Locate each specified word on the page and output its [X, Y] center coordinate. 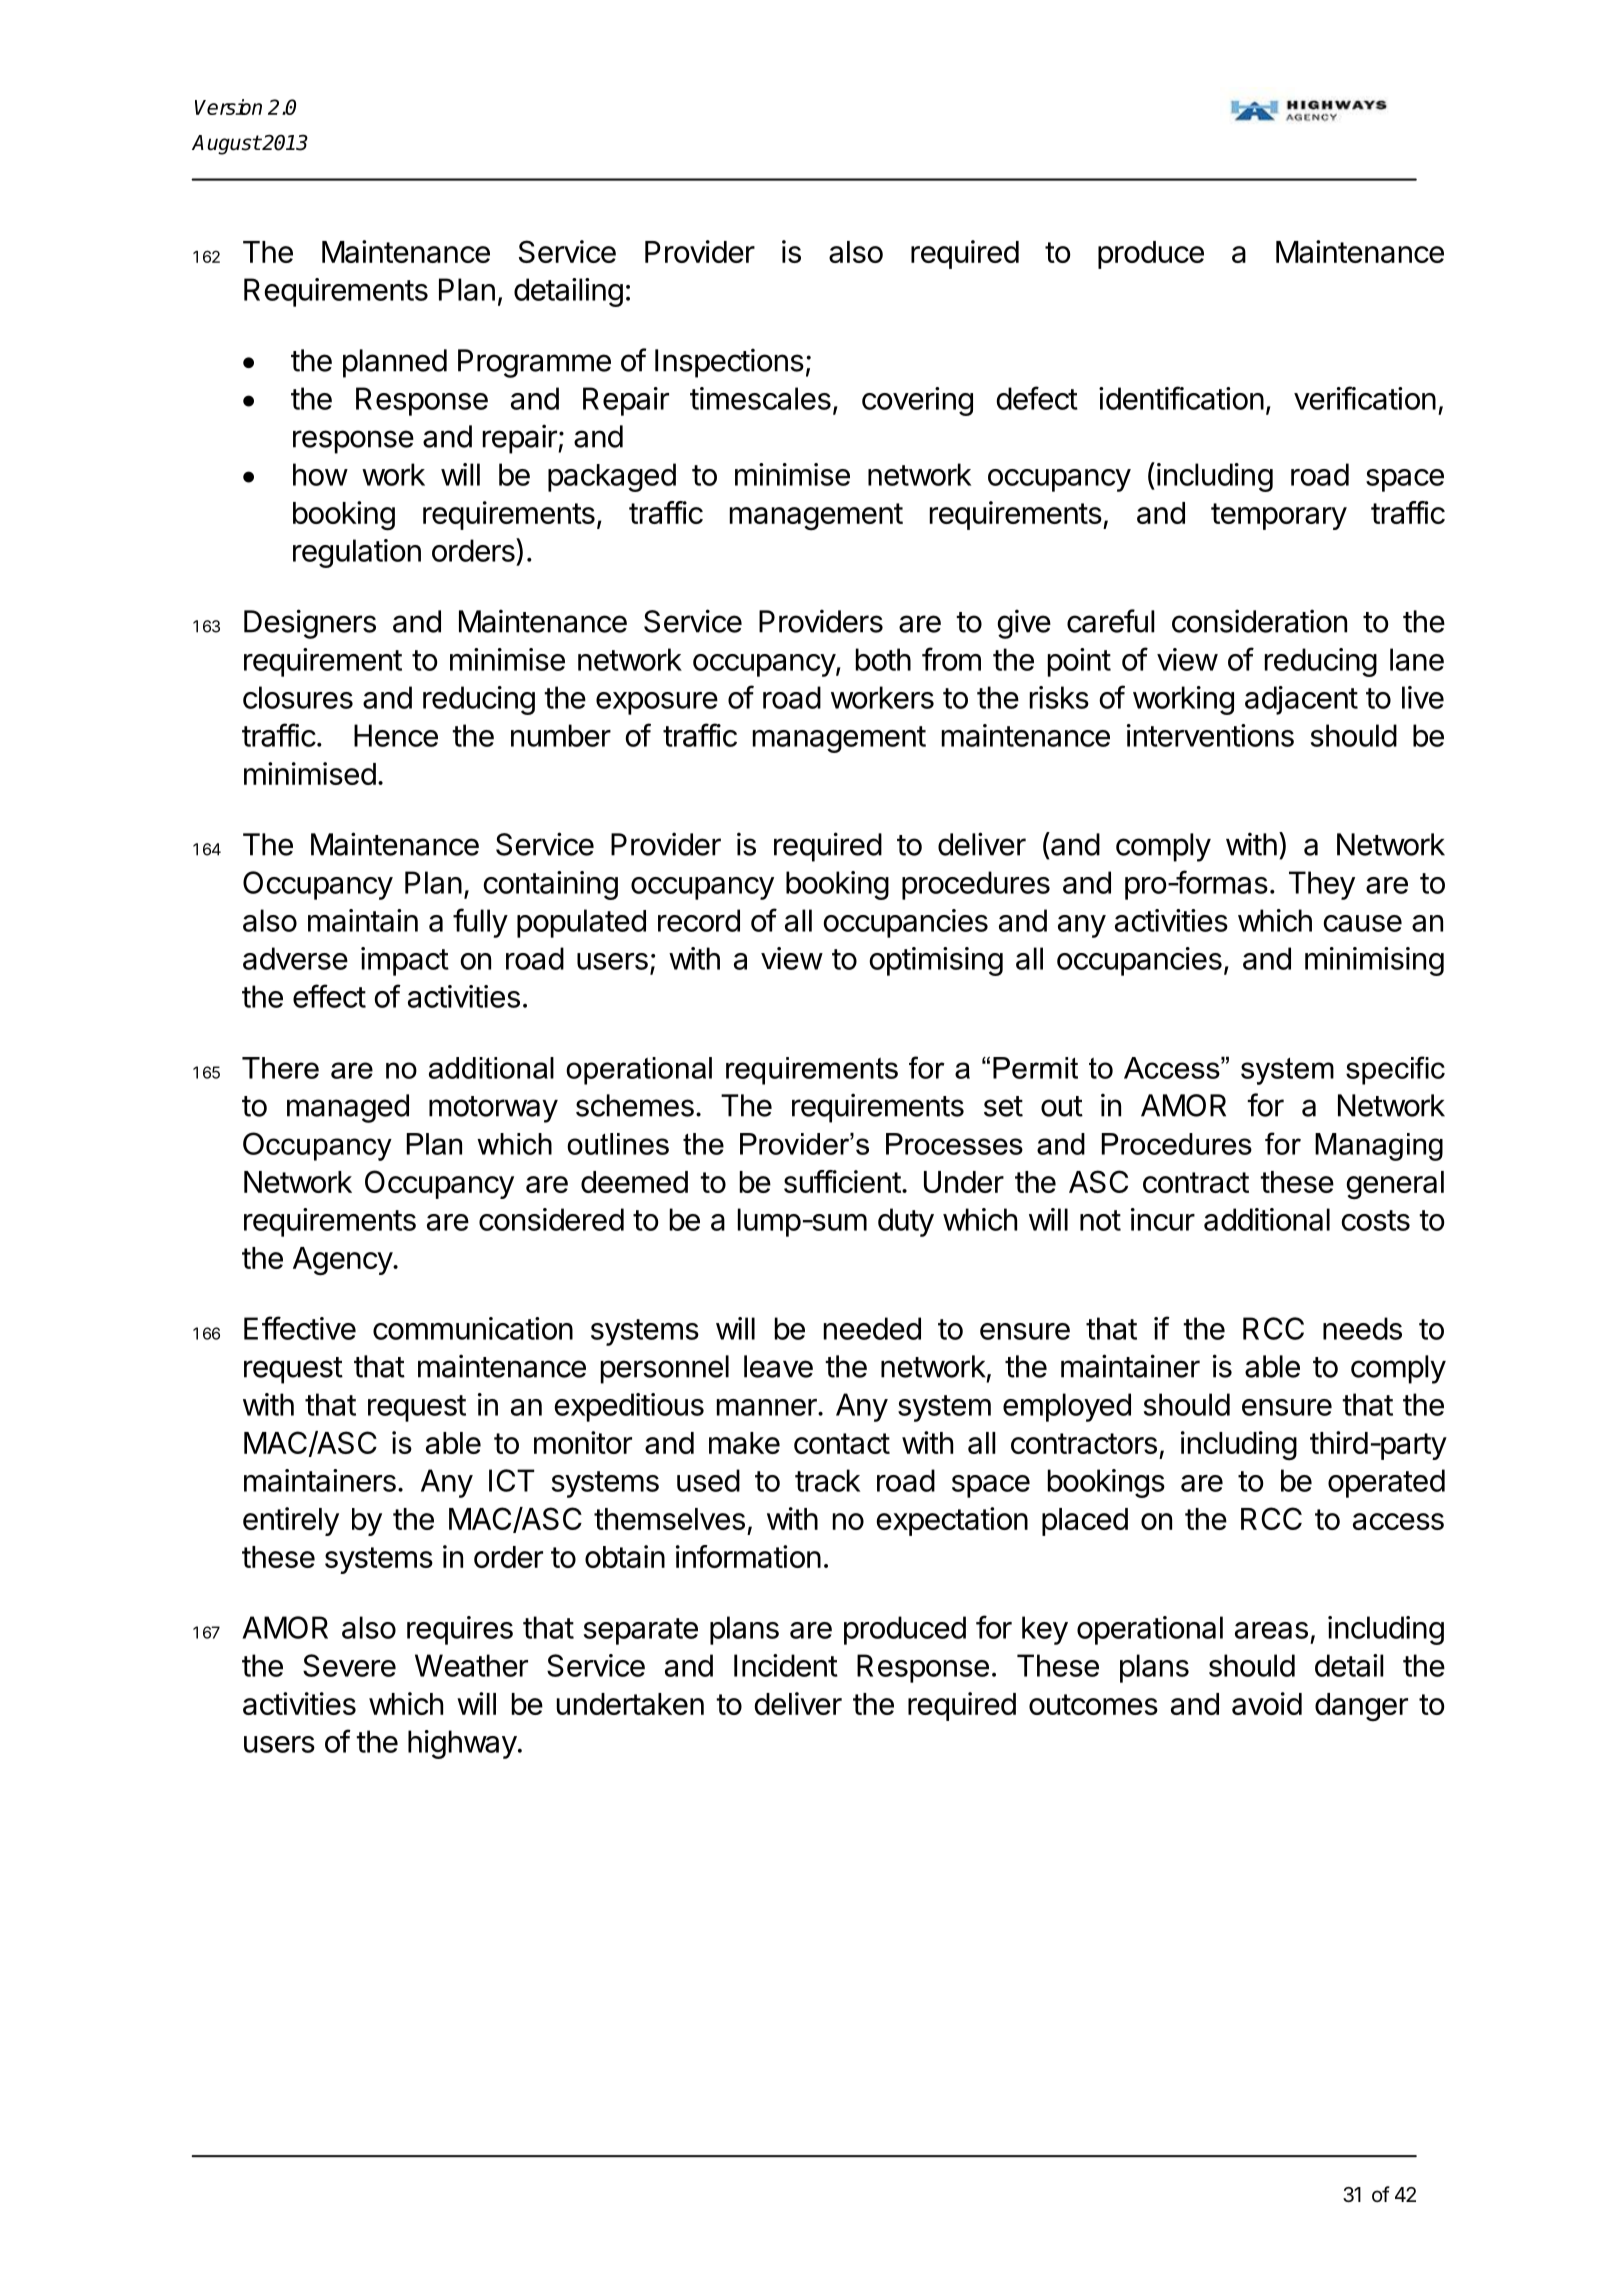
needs [1362, 1328]
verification [1365, 398]
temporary [1279, 516]
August [226, 145]
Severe [349, 1665]
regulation [357, 553]
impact [405, 961]
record [699, 920]
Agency [343, 1261]
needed [872, 1328]
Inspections [729, 363]
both [883, 659]
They [1322, 885]
